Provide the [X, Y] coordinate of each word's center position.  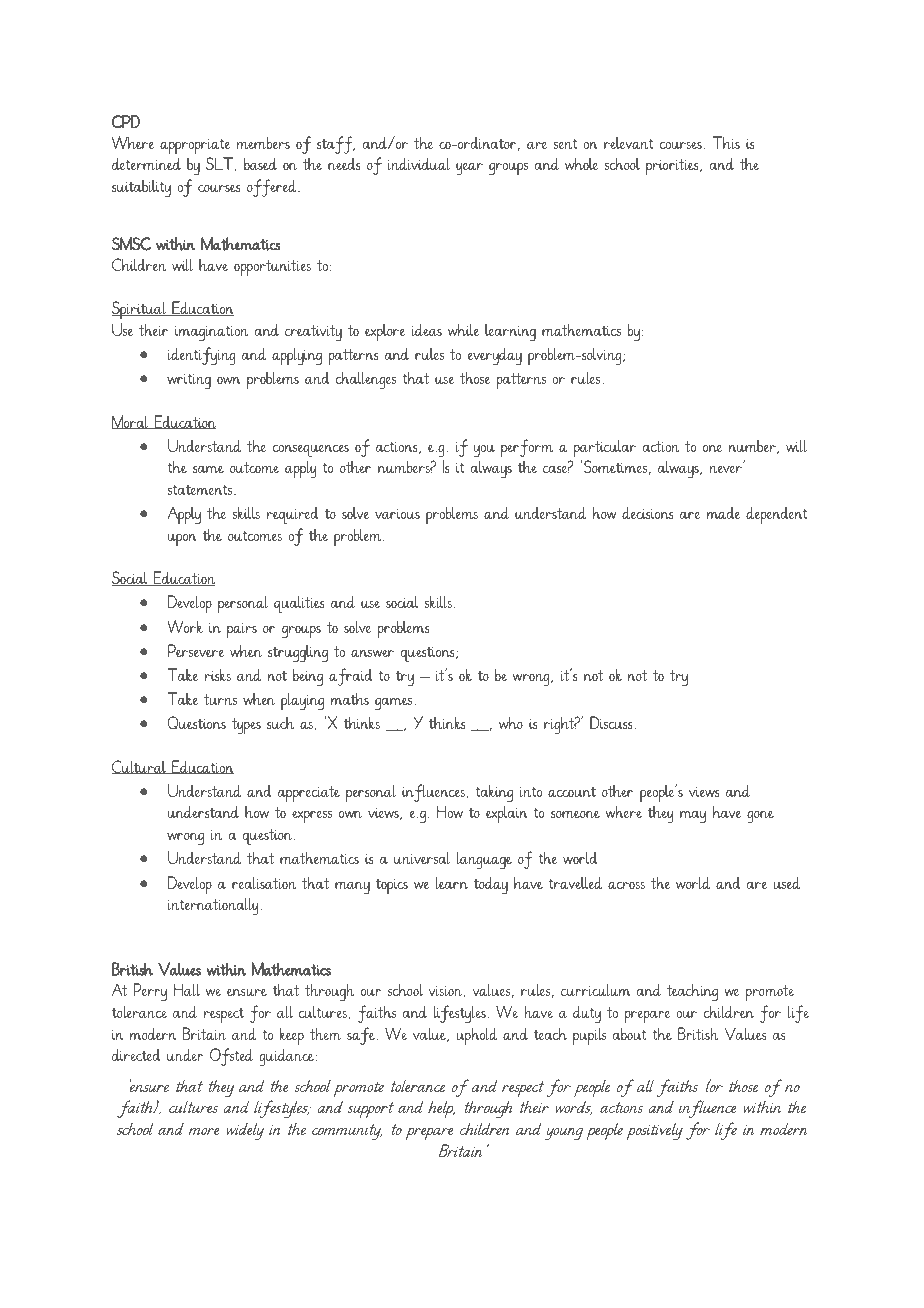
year [469, 169]
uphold [477, 1036]
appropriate [195, 146]
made [723, 513]
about [629, 1033]
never [726, 469]
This [726, 142]
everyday [495, 356]
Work [185, 626]
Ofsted [231, 1057]
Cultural [140, 767]
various [397, 514]
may [693, 817]
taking [494, 793]
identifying [202, 356]
